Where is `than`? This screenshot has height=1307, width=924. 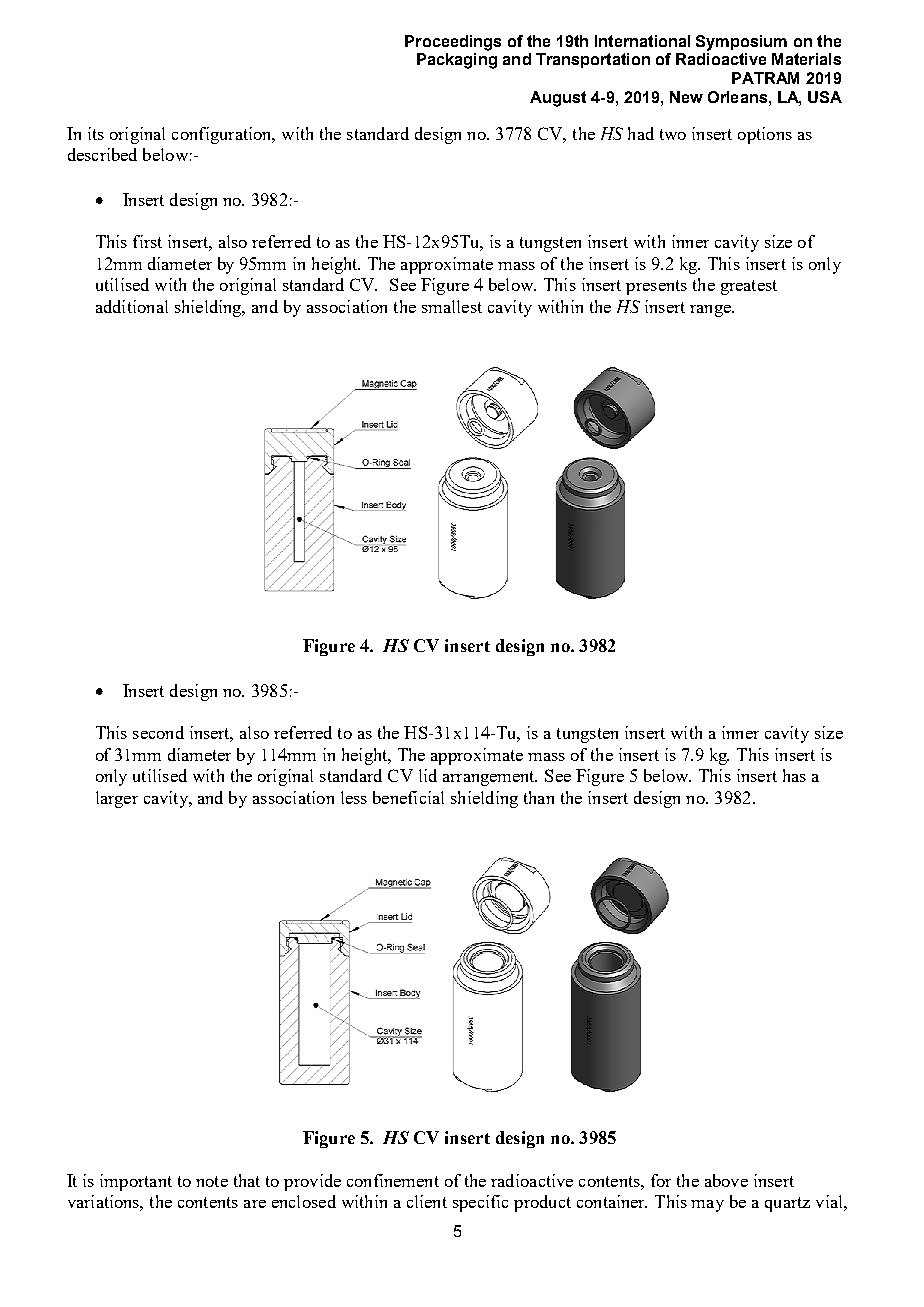
than is located at coordinates (539, 797).
